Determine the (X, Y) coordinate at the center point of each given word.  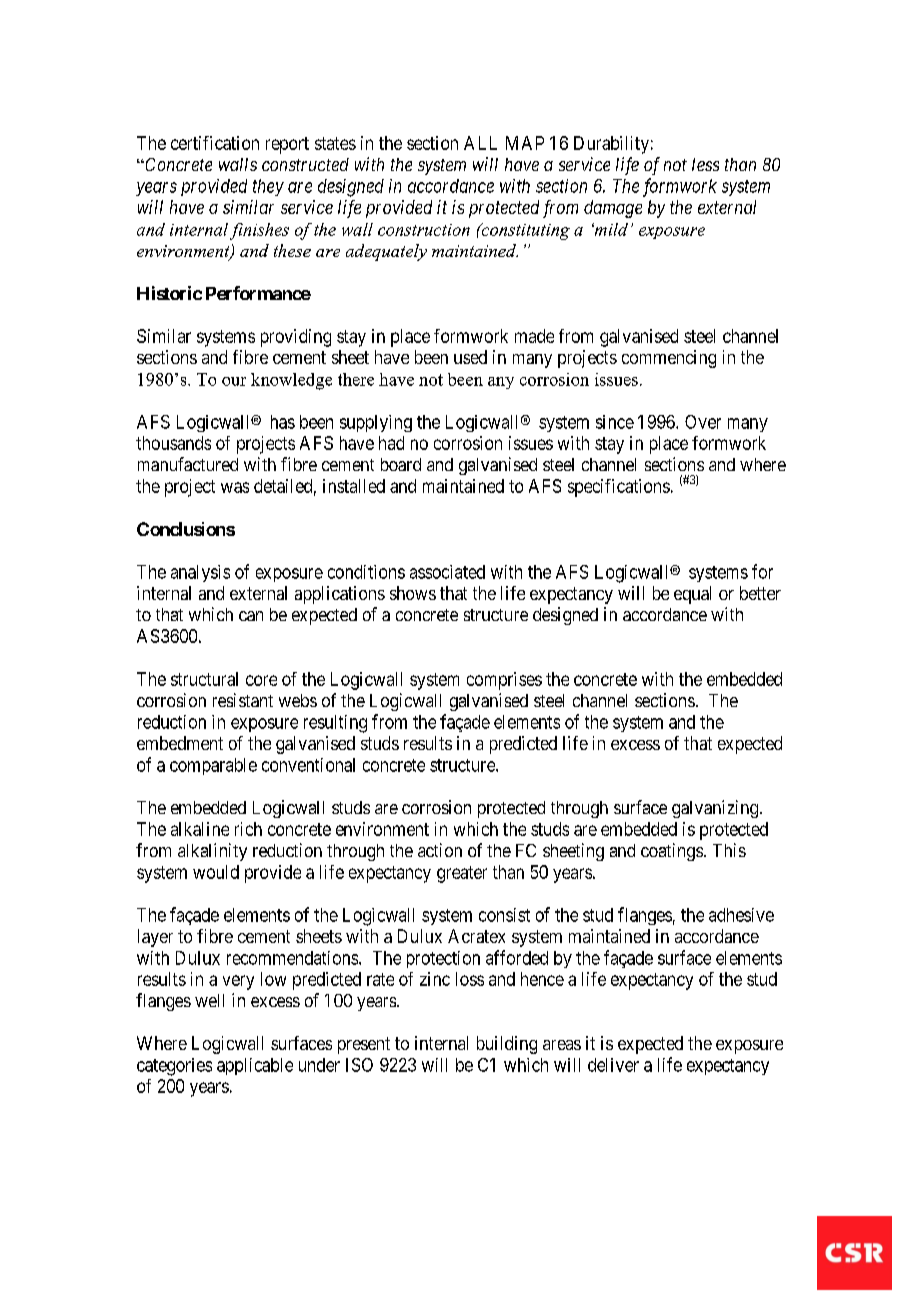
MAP (525, 143)
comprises (504, 681)
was (235, 487)
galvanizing (715, 809)
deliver (613, 1065)
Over (703, 422)
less (705, 164)
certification (215, 143)
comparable (213, 766)
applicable (255, 1066)
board (401, 464)
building (507, 1045)
